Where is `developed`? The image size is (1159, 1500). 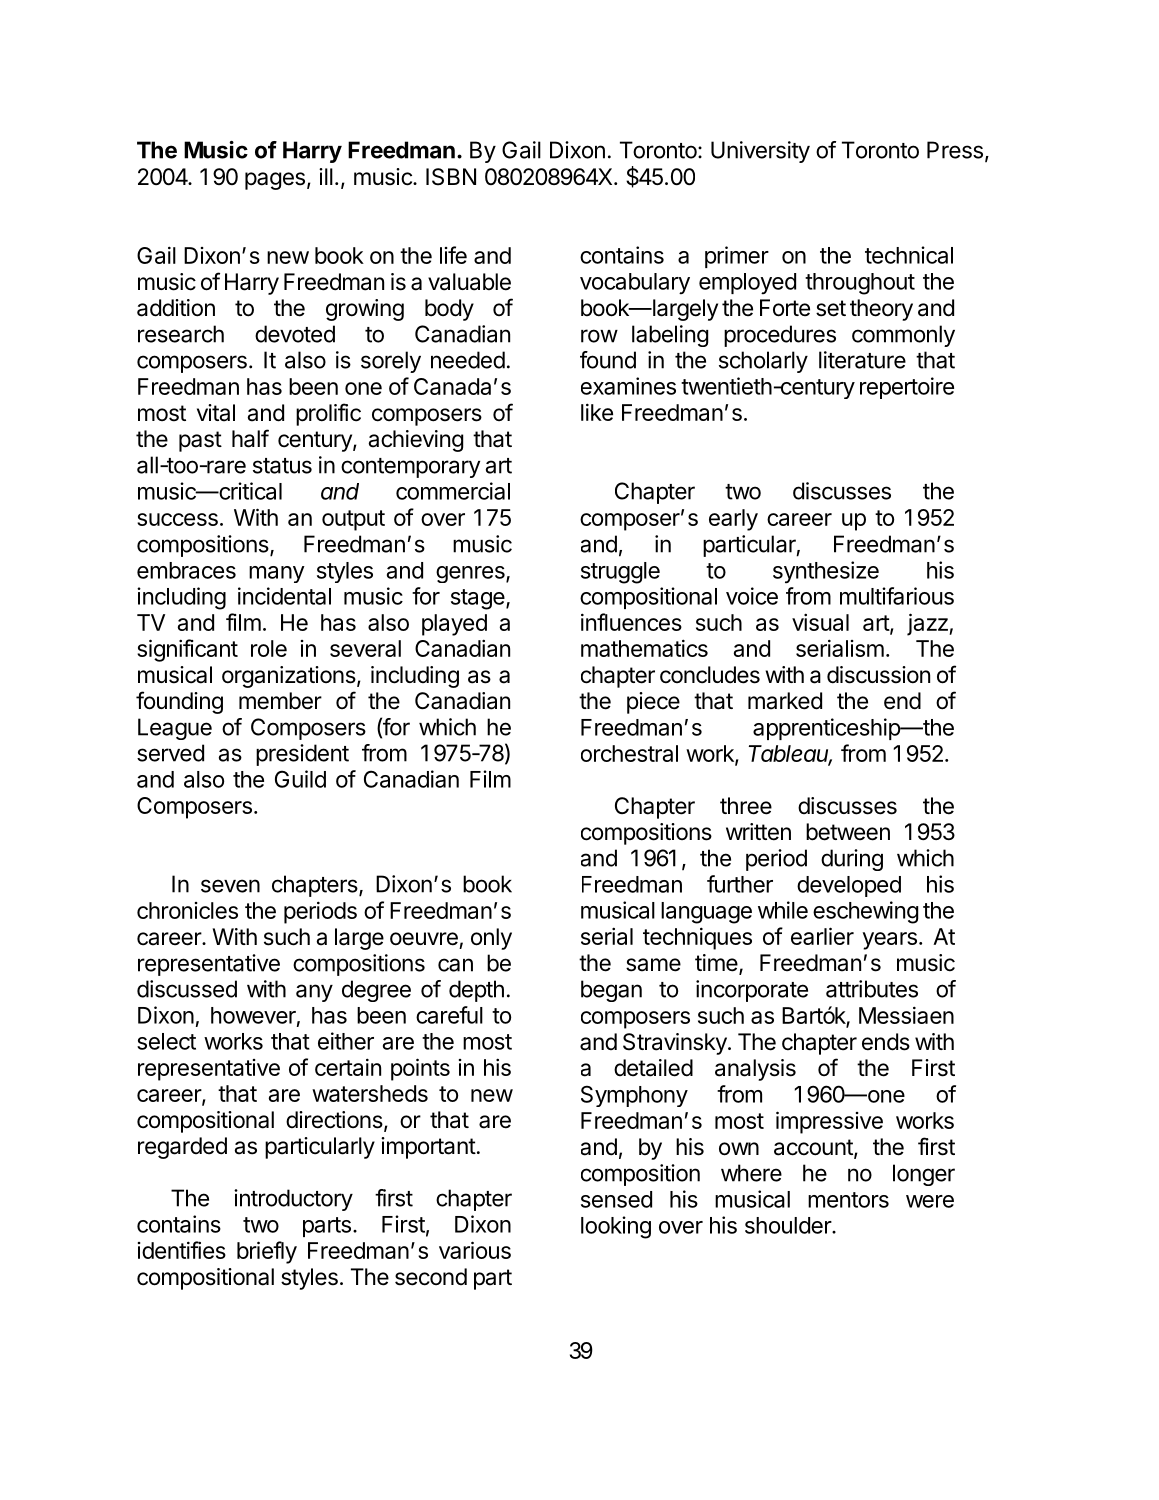 developed is located at coordinates (849, 886).
